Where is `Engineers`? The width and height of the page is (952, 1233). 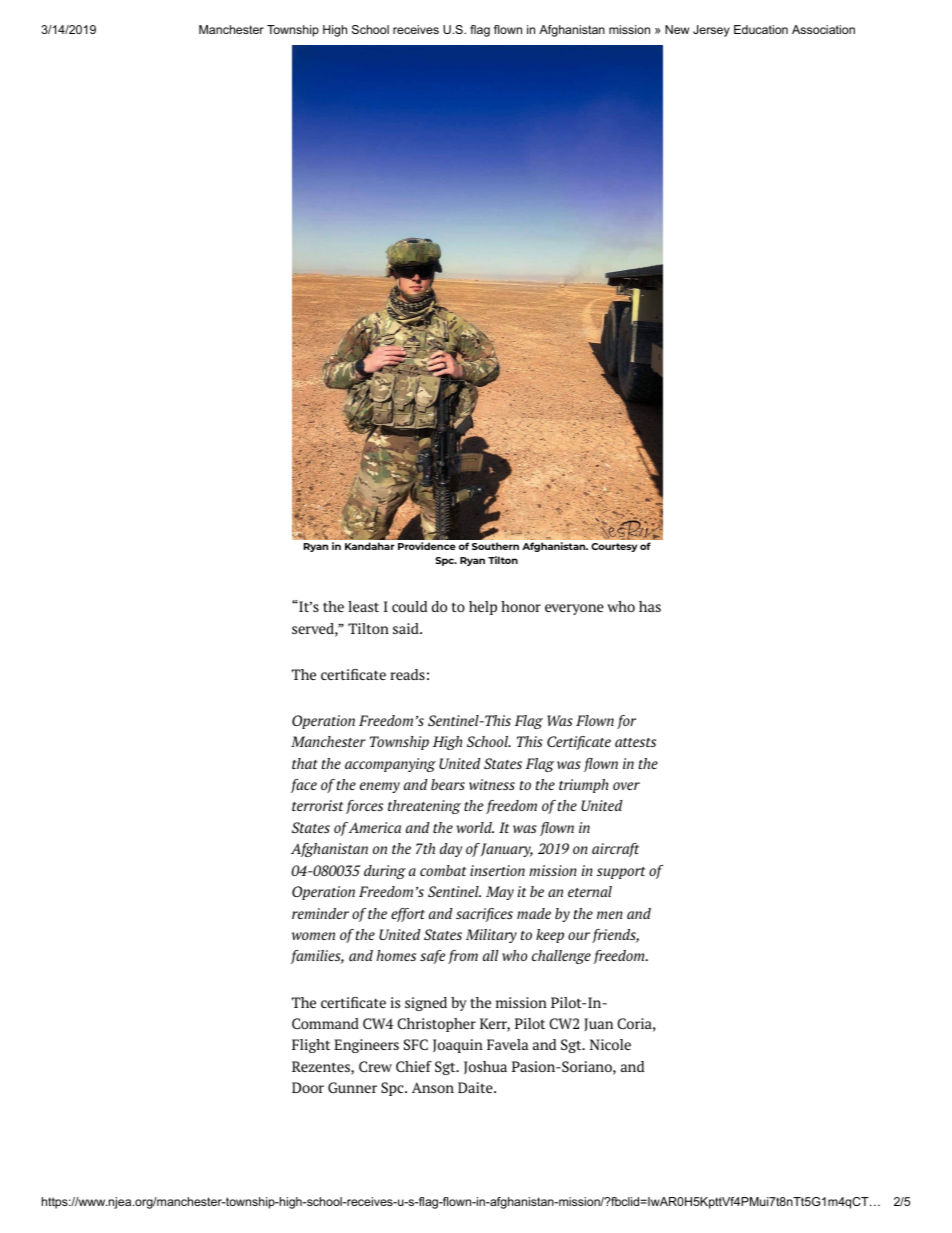
Engineers is located at coordinates (366, 1046).
